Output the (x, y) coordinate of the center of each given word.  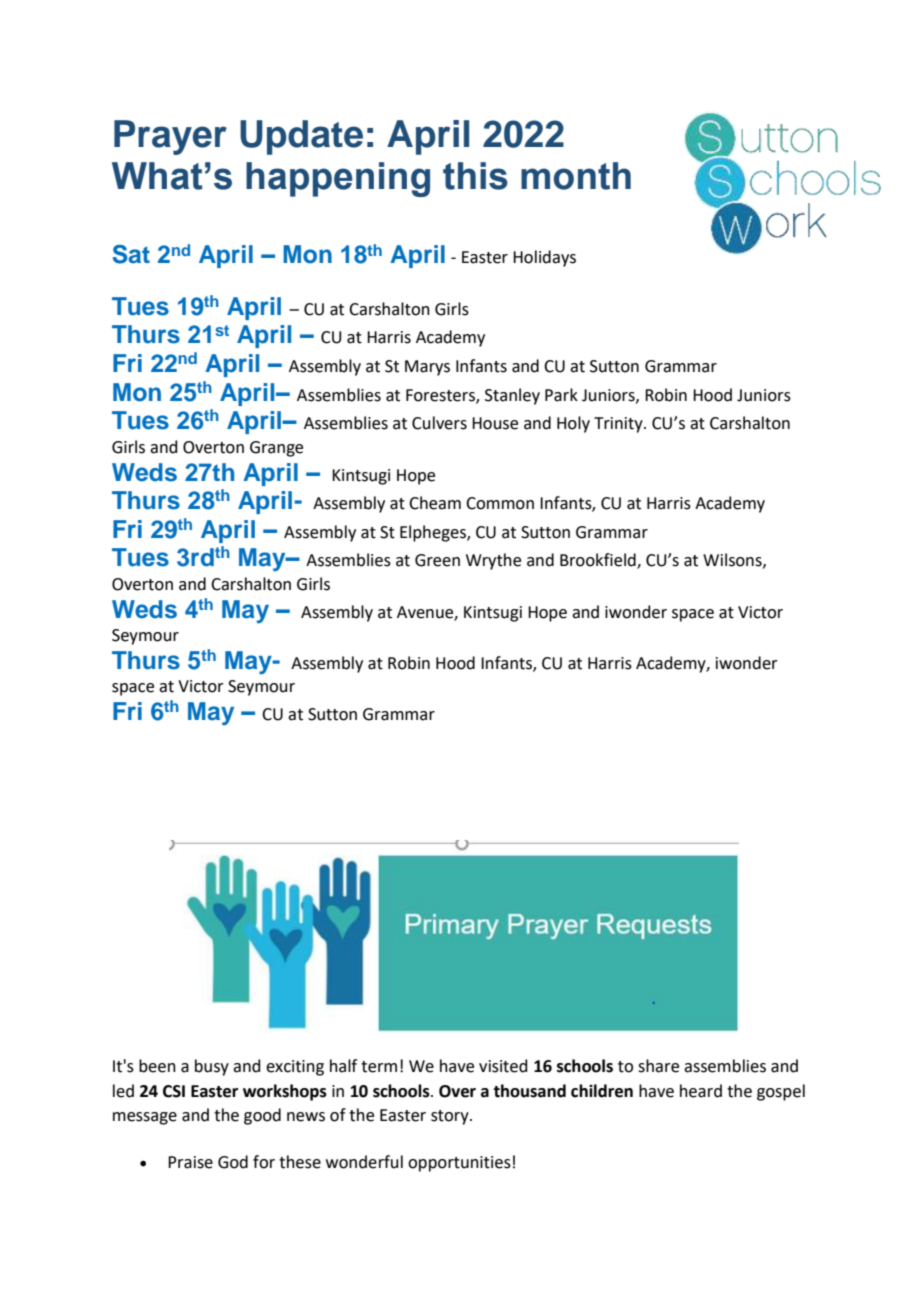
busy (212, 1067)
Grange (276, 449)
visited (503, 1066)
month (576, 176)
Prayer (170, 137)
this (475, 176)
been (157, 1066)
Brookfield (599, 561)
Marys (427, 368)
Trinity (619, 425)
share (658, 1066)
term (379, 1067)
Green (437, 560)
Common (500, 503)
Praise (190, 1162)
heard (701, 1091)
